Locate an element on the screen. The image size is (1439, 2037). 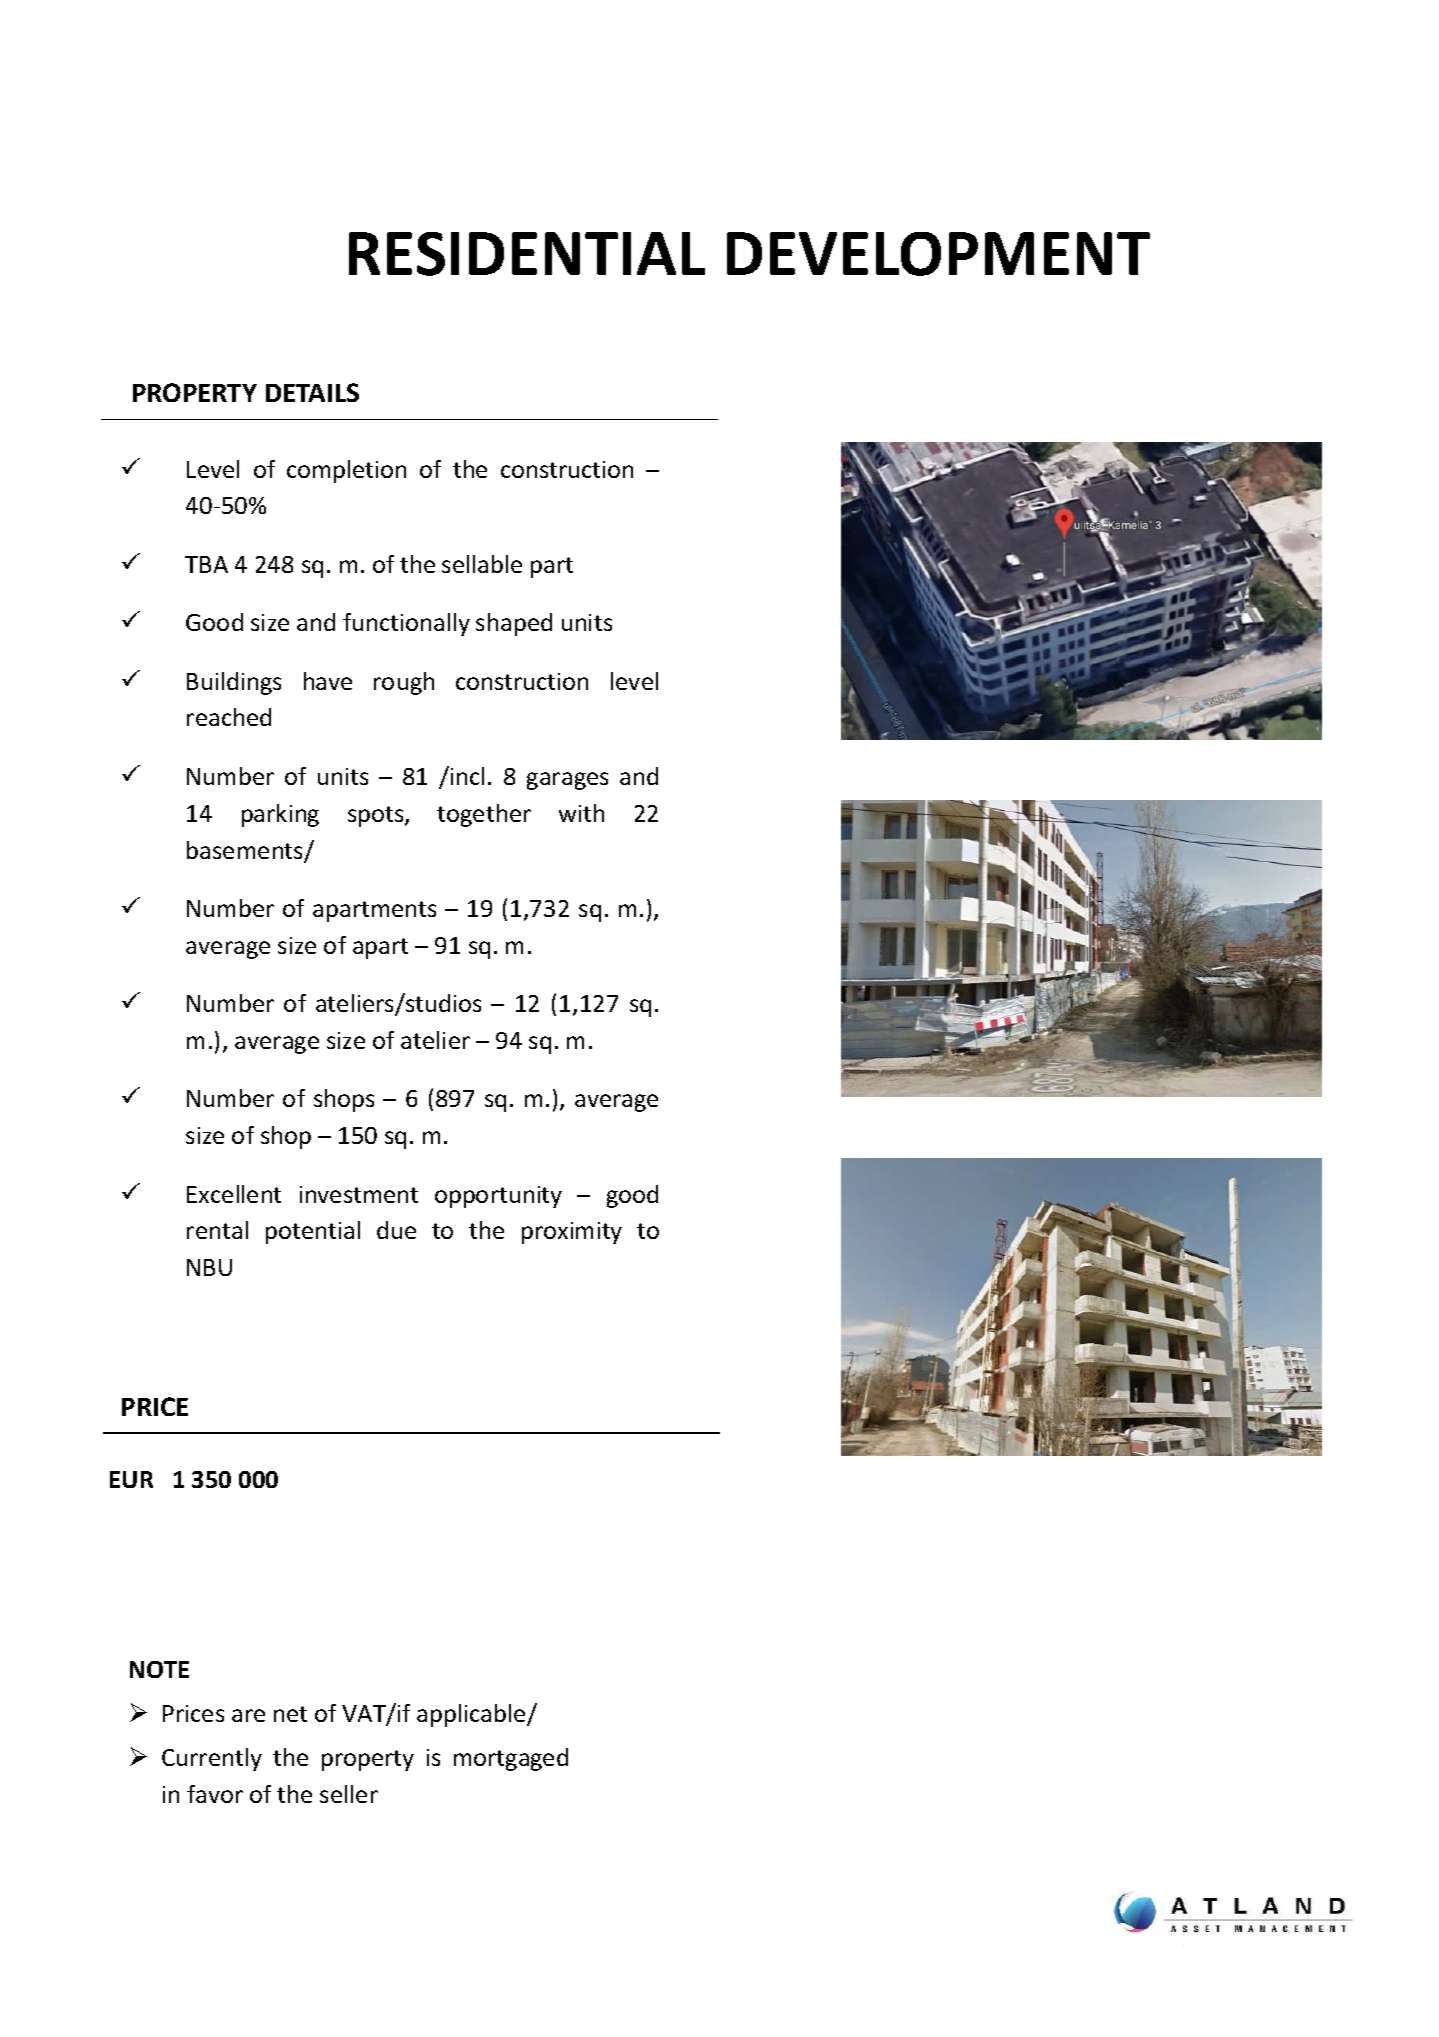
RESIDENTIAL is located at coordinates (527, 254).
